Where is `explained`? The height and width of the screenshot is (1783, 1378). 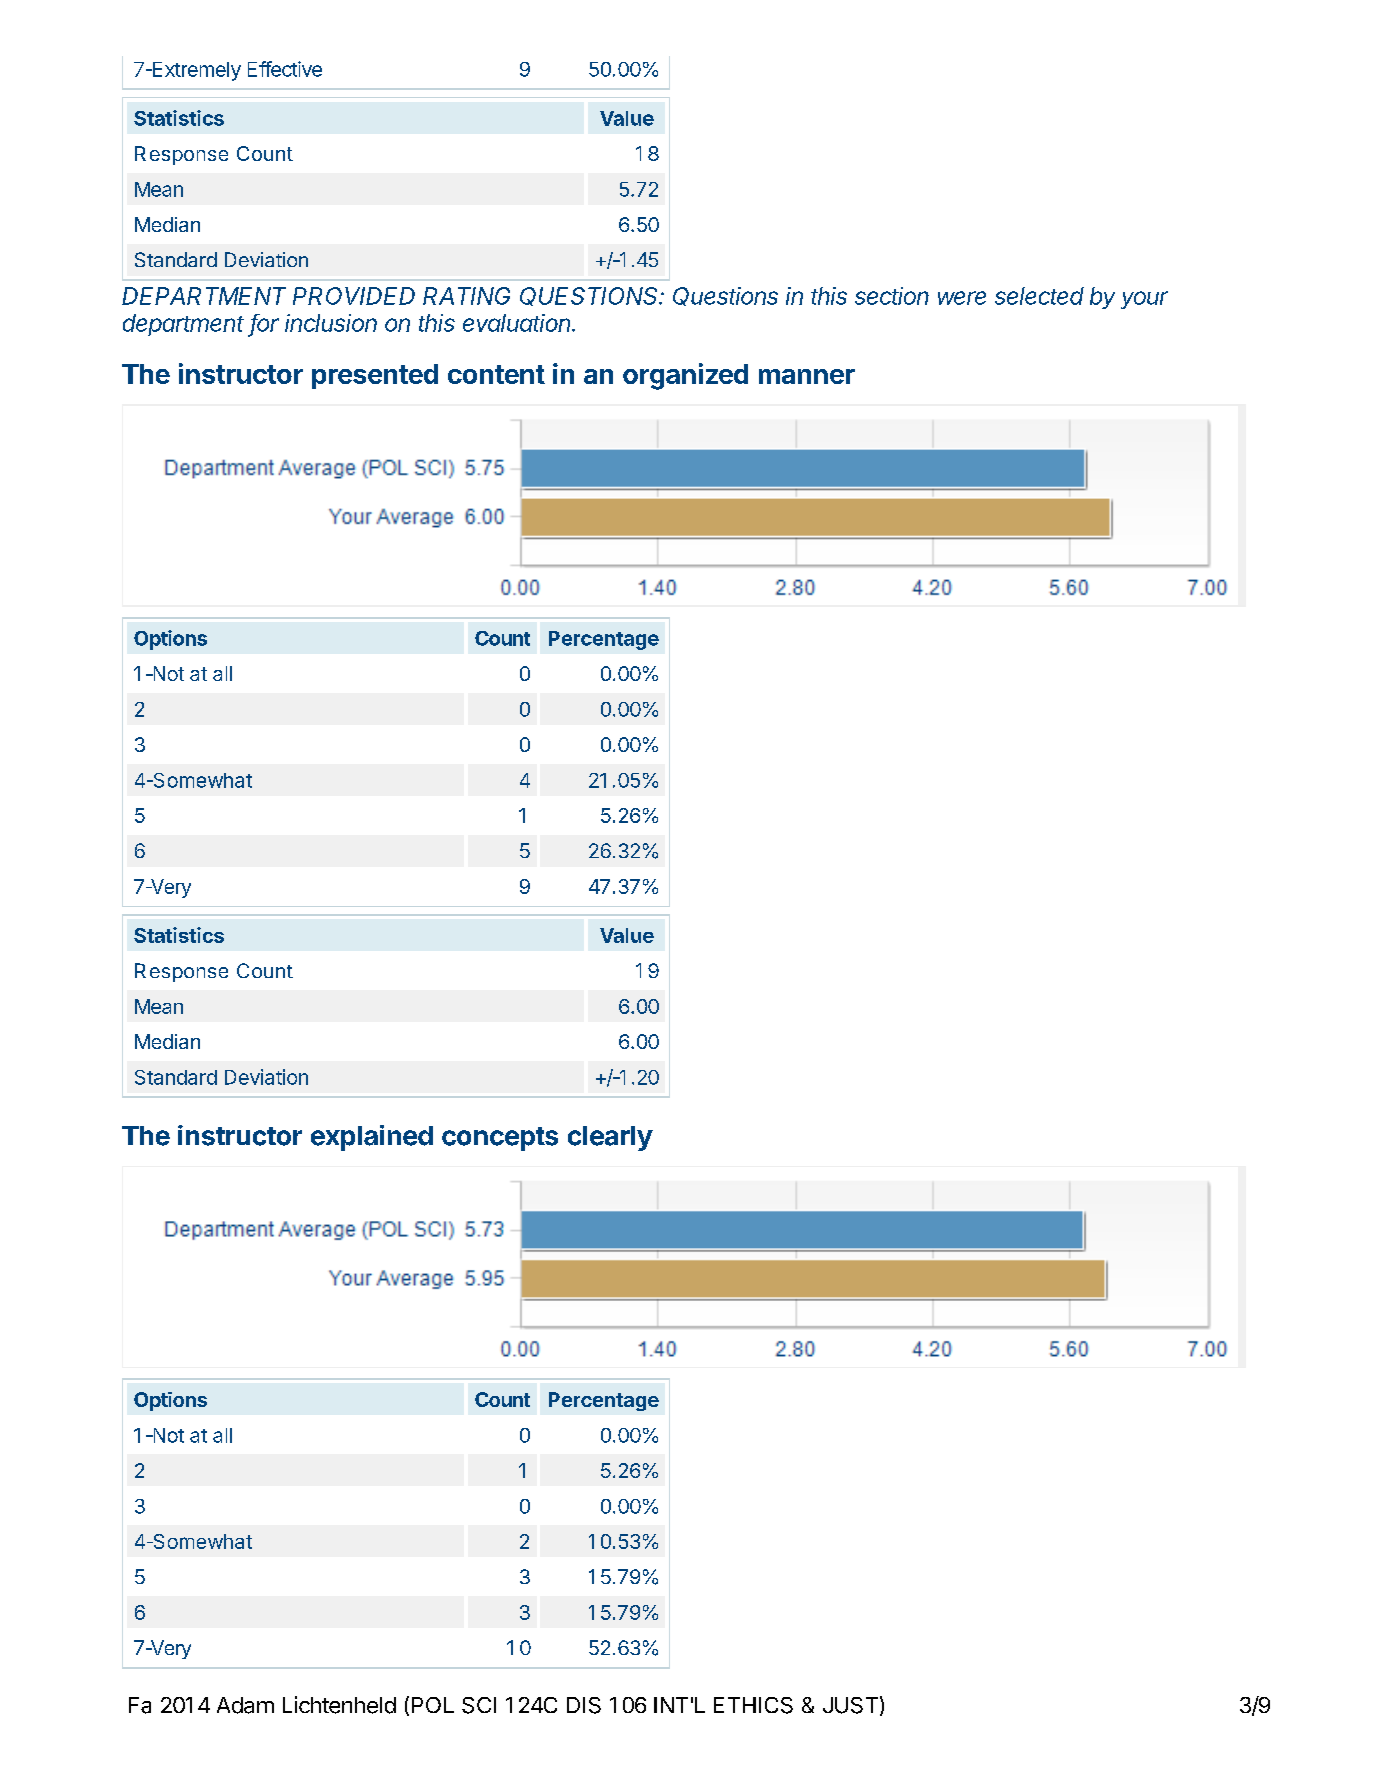 explained is located at coordinates (372, 1138).
